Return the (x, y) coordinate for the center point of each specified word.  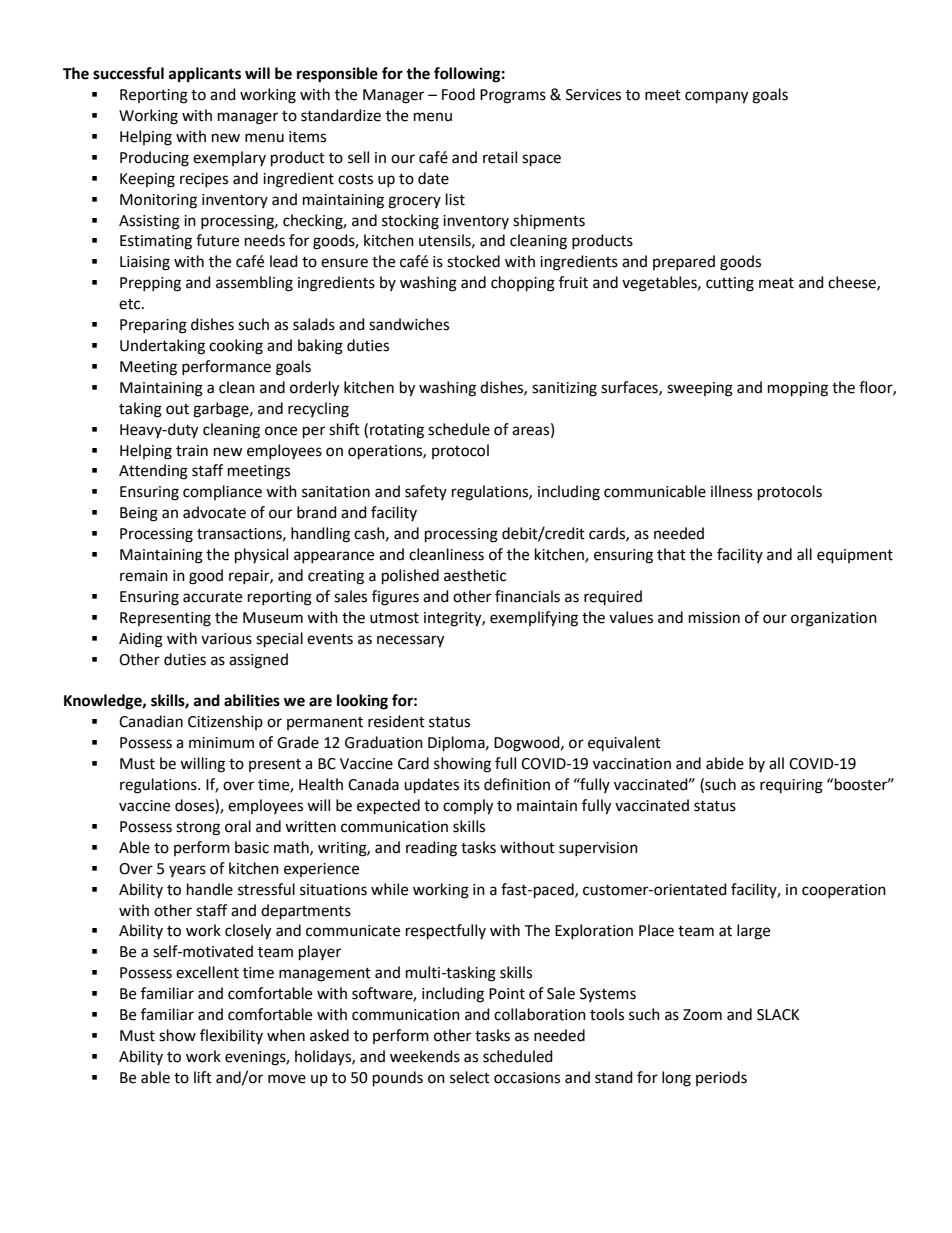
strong (198, 829)
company (716, 97)
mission (714, 618)
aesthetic (475, 575)
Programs (513, 96)
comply (468, 807)
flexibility (231, 1036)
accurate (212, 597)
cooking (236, 347)
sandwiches (409, 324)
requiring (791, 786)
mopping (798, 389)
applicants (205, 75)
